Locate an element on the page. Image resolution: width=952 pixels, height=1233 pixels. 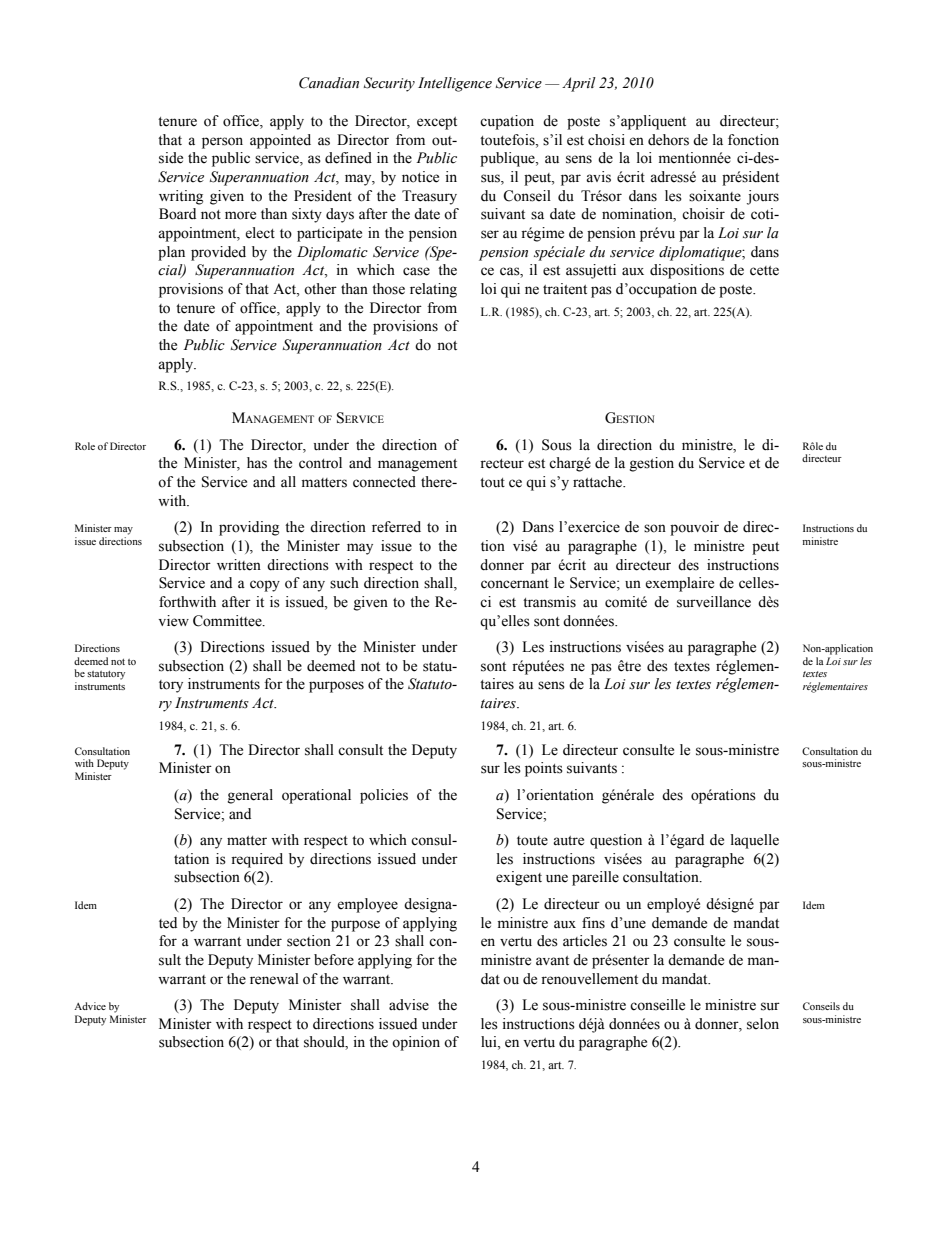
person is located at coordinates (222, 143).
